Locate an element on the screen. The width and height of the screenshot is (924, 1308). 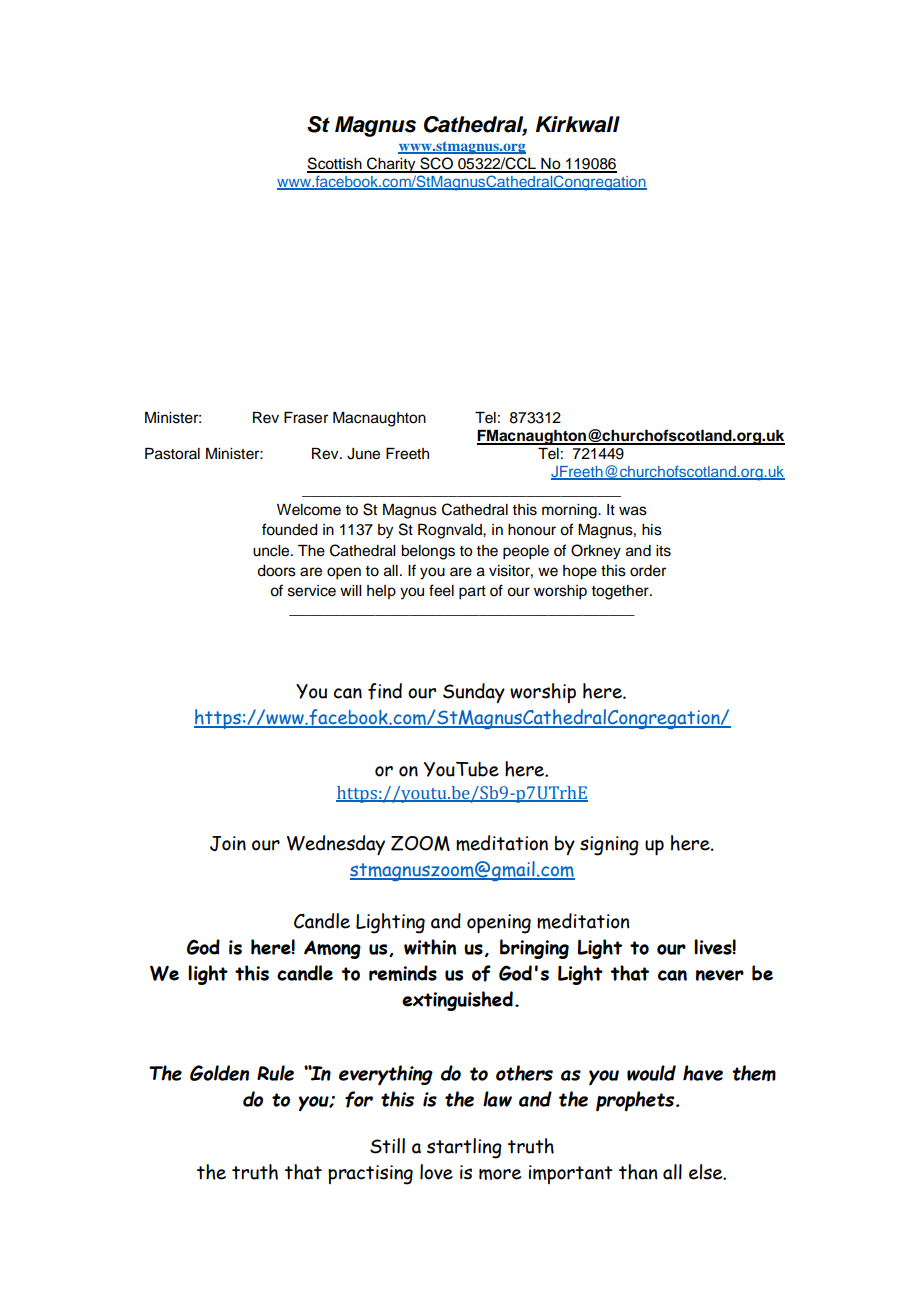
Scottish is located at coordinates (335, 164).
